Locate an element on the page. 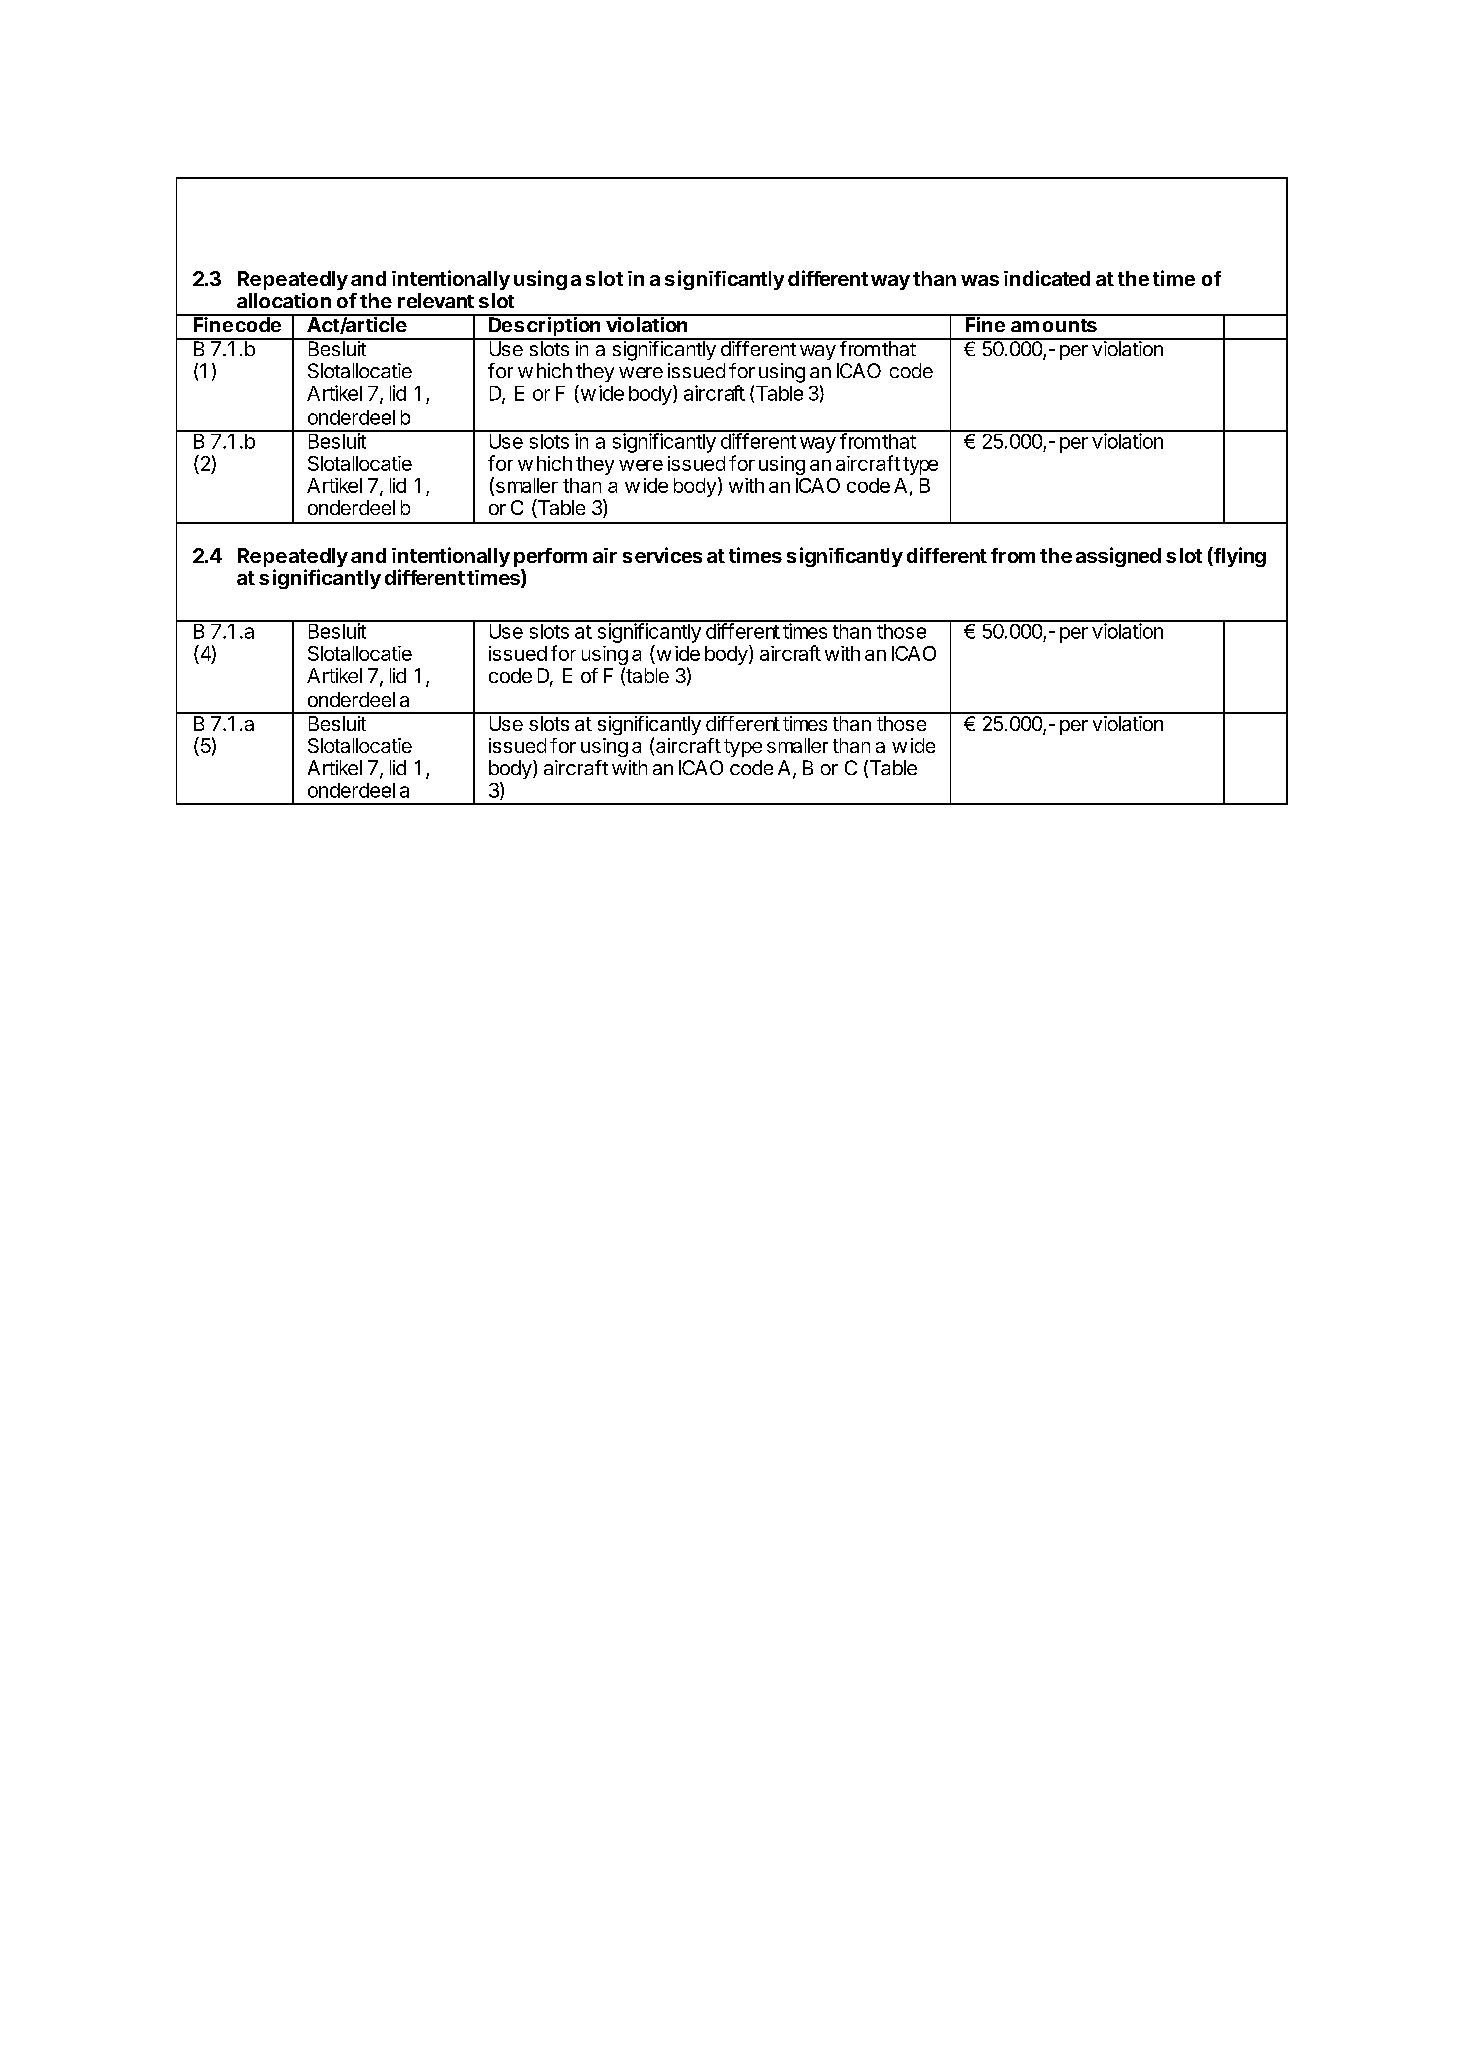 Image resolution: width=1465 pixels, height=2071 pixels. was is located at coordinates (980, 280).
